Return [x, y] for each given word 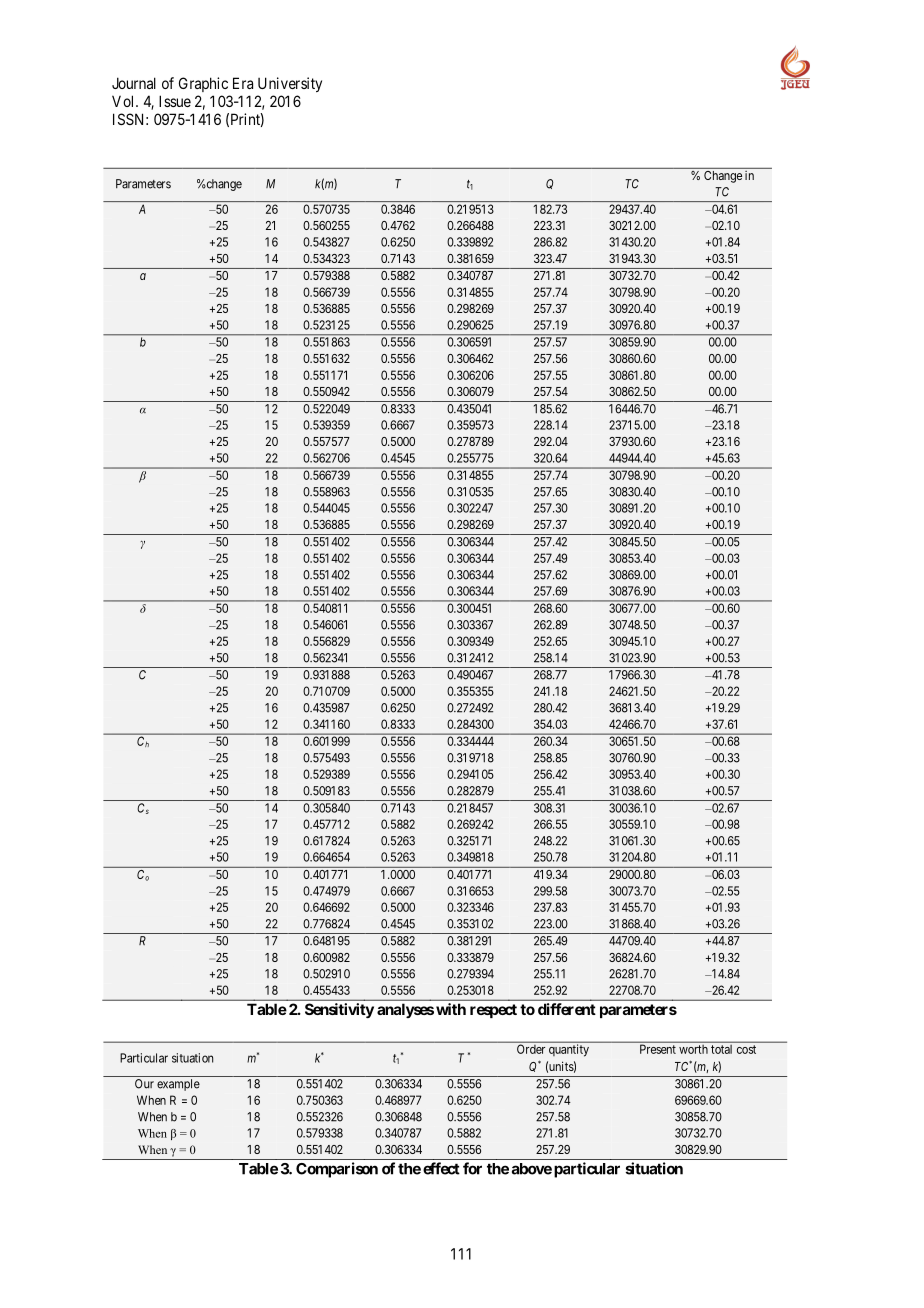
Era [243, 83]
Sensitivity [339, 1010]
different [567, 1009]
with [451, 1009]
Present [658, 1049]
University [290, 84]
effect [441, 1168]
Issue [175, 101]
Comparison [337, 1170]
